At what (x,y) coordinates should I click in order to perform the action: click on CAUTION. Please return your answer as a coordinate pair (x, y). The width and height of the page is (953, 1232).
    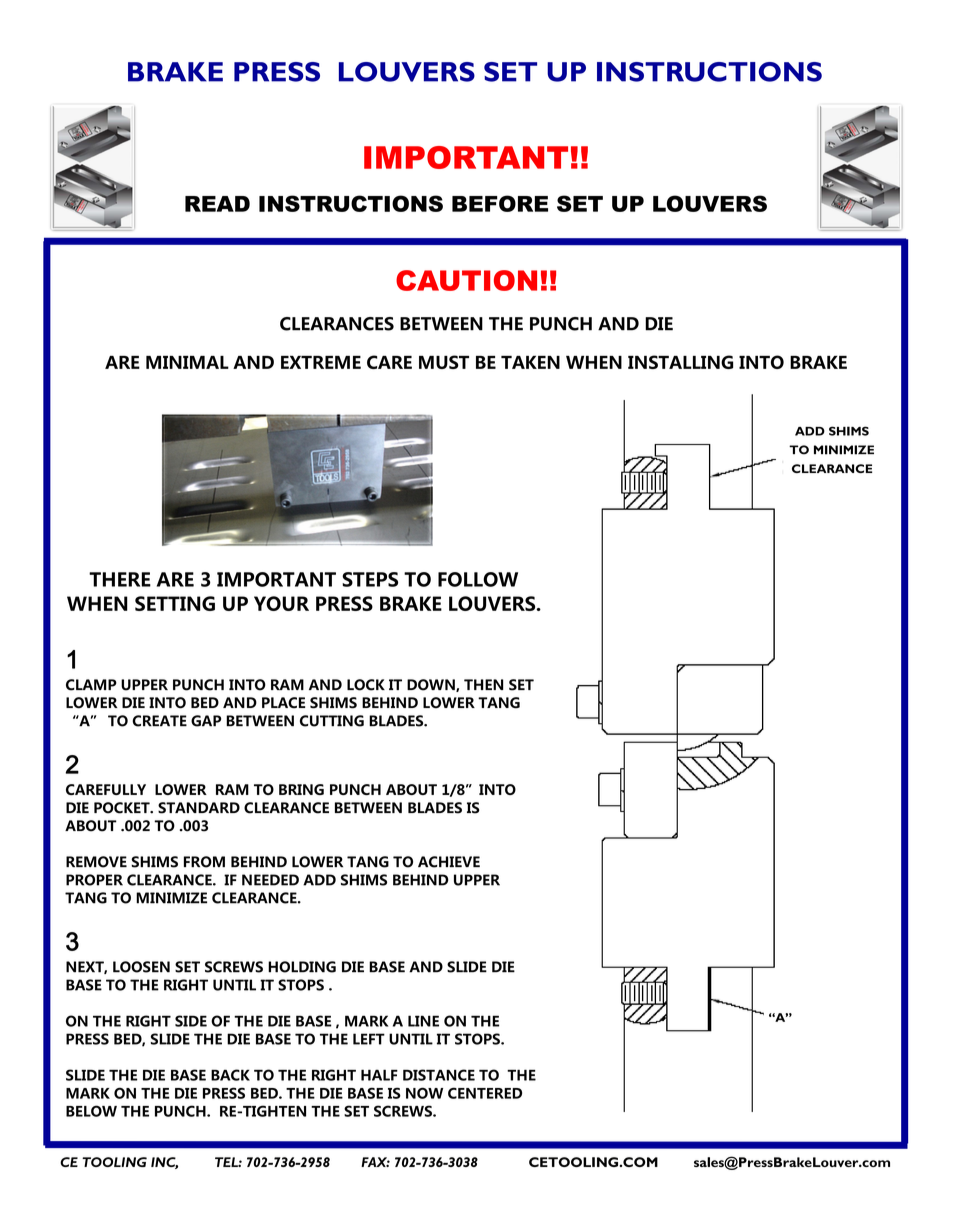
    Looking at the image, I should click on (466, 280).
